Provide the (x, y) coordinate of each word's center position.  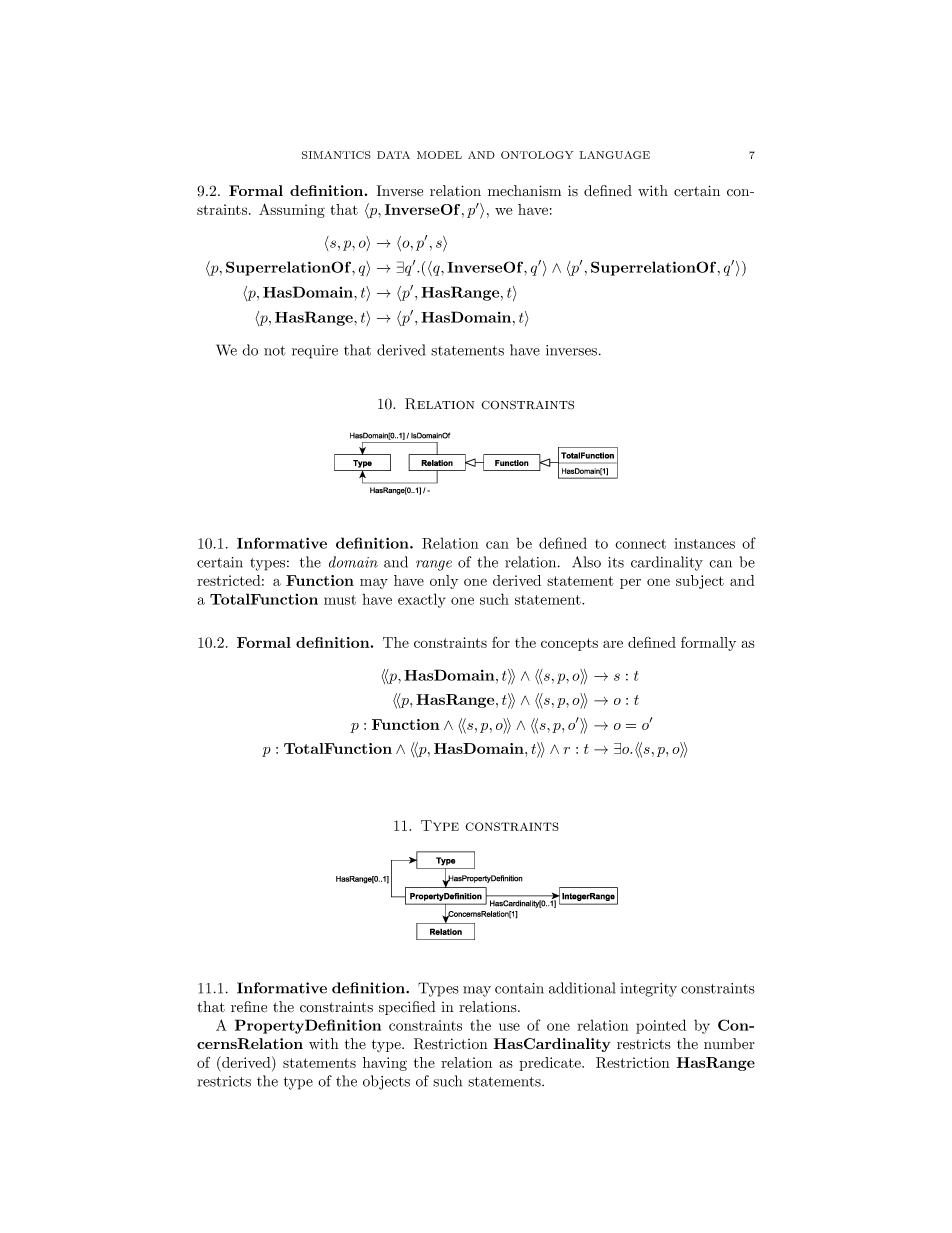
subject (700, 582)
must (340, 600)
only (444, 582)
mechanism (524, 190)
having (385, 1064)
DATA (393, 155)
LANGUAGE (614, 155)
